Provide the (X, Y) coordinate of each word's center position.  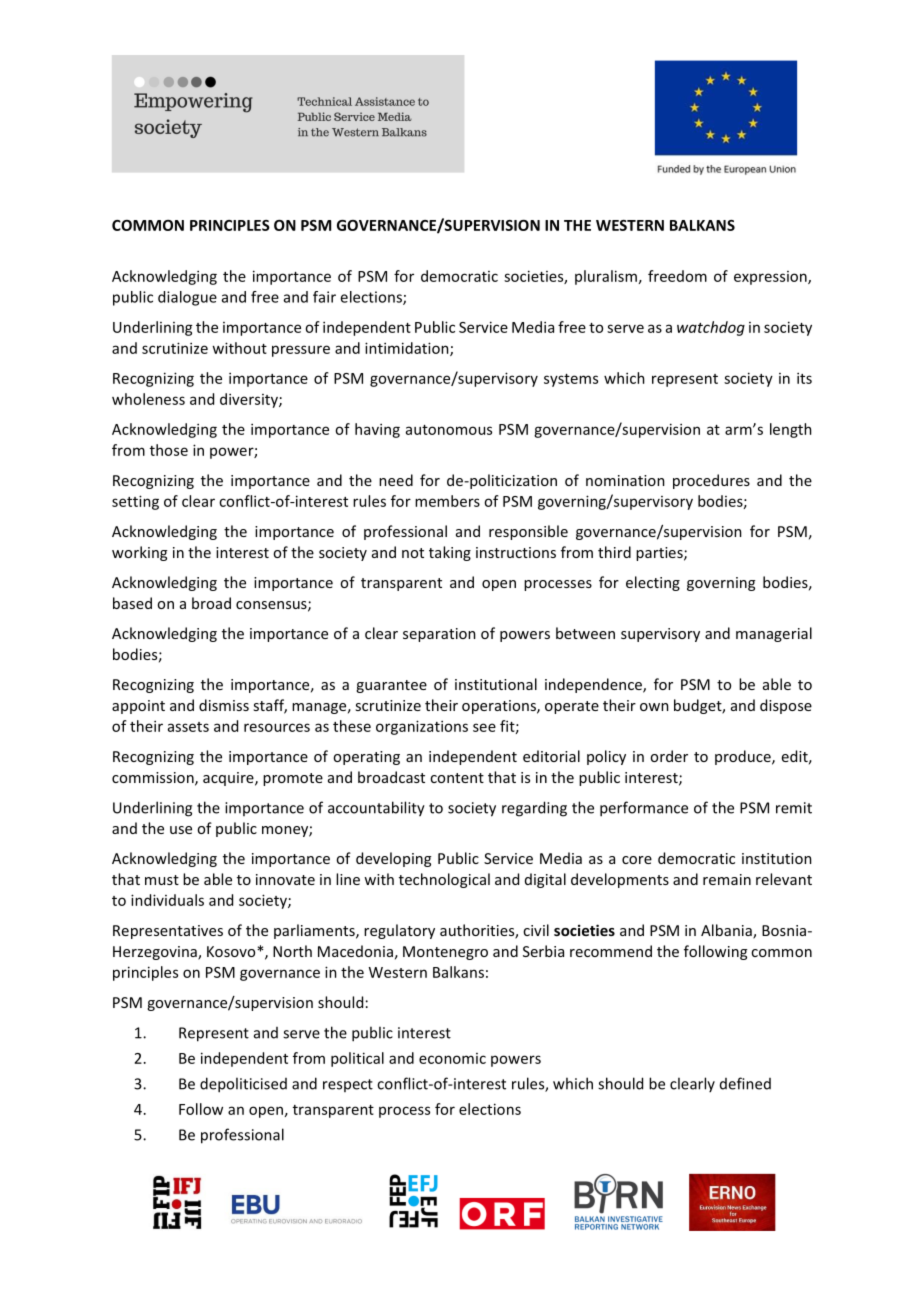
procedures (711, 481)
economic (452, 1058)
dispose (786, 706)
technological (444, 880)
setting (135, 502)
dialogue (187, 298)
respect (348, 1085)
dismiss (224, 705)
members (447, 501)
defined (745, 1083)
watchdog (711, 328)
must (162, 880)
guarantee (391, 686)
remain (727, 879)
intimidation (408, 349)
